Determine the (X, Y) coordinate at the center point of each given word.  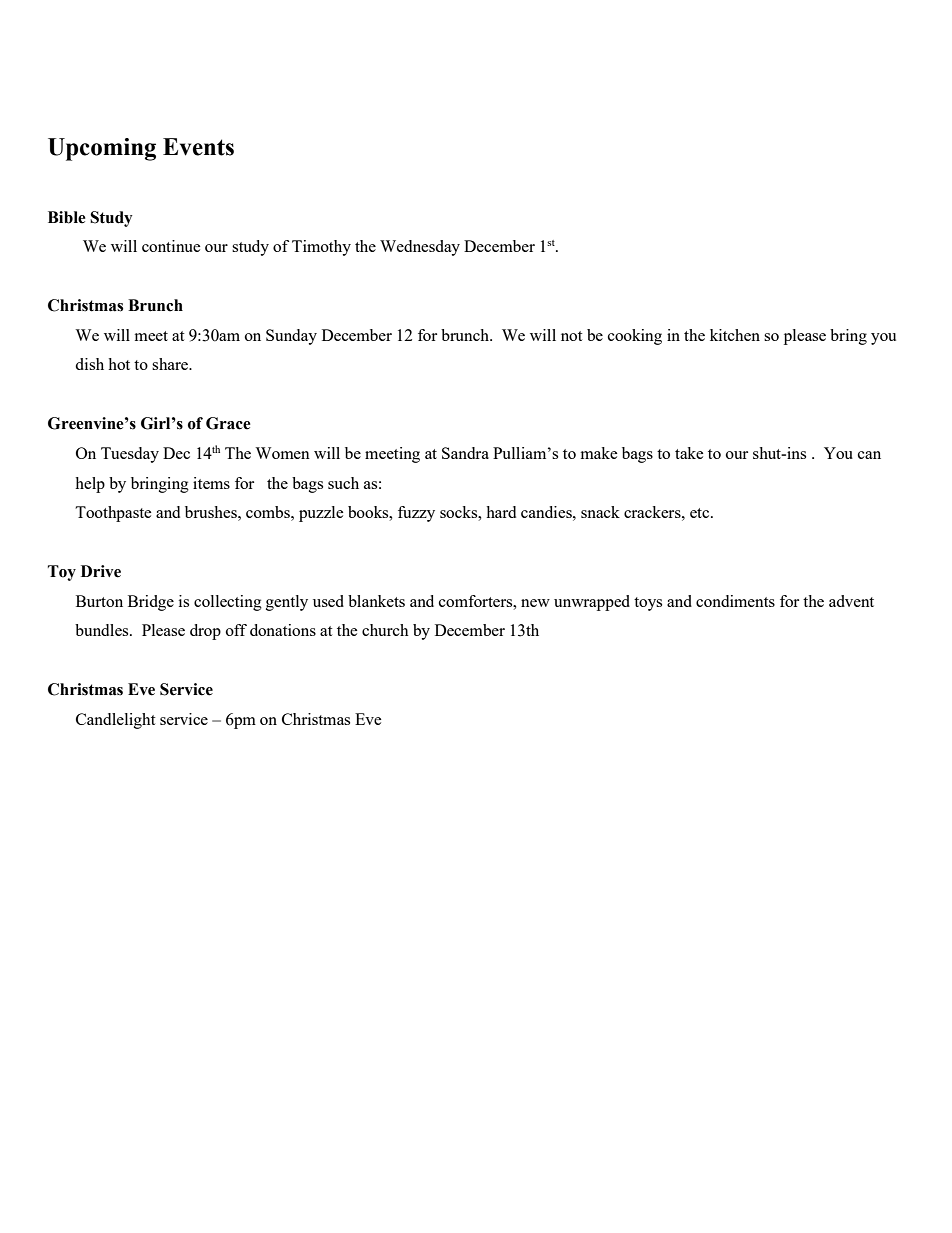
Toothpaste (113, 514)
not (571, 336)
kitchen (735, 335)
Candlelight (115, 721)
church (385, 630)
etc (701, 513)
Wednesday (420, 248)
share (171, 364)
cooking (635, 337)
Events (198, 147)
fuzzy (416, 514)
